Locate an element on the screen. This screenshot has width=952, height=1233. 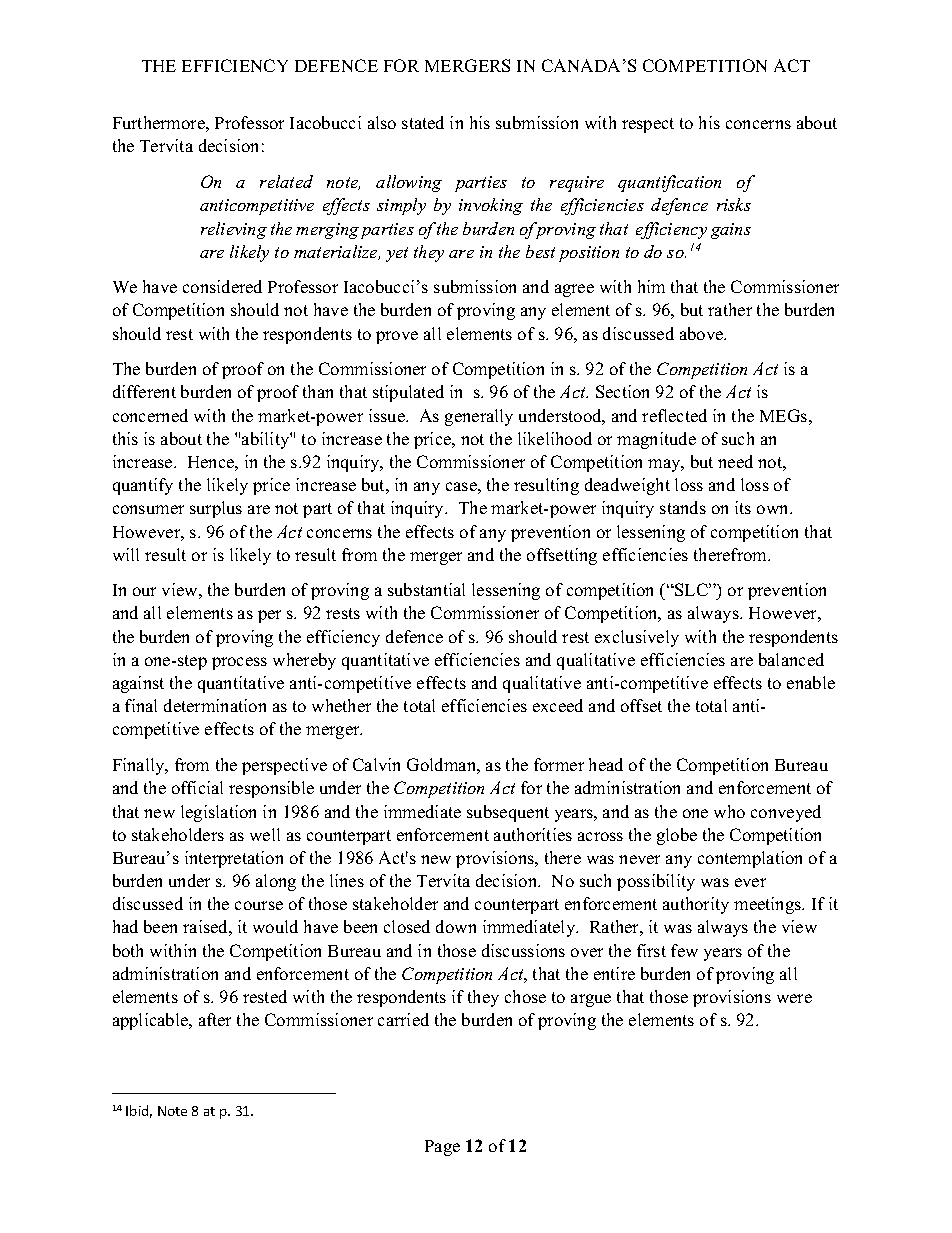
likelihood is located at coordinates (555, 438).
